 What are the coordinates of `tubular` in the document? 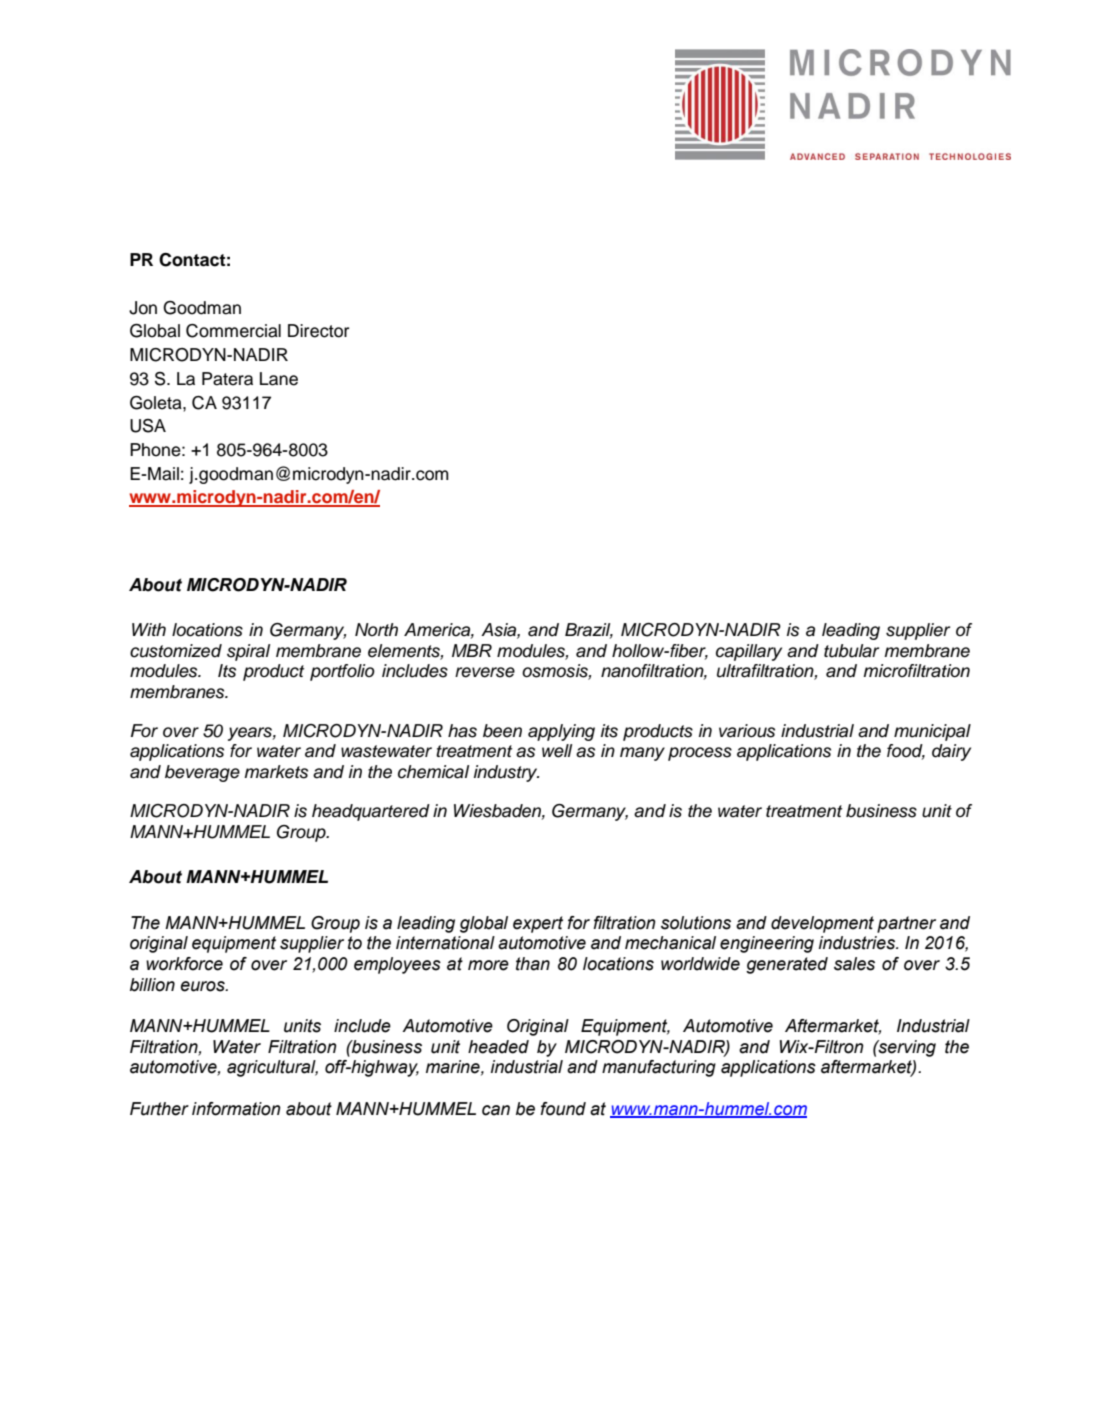 It's located at (851, 651).
